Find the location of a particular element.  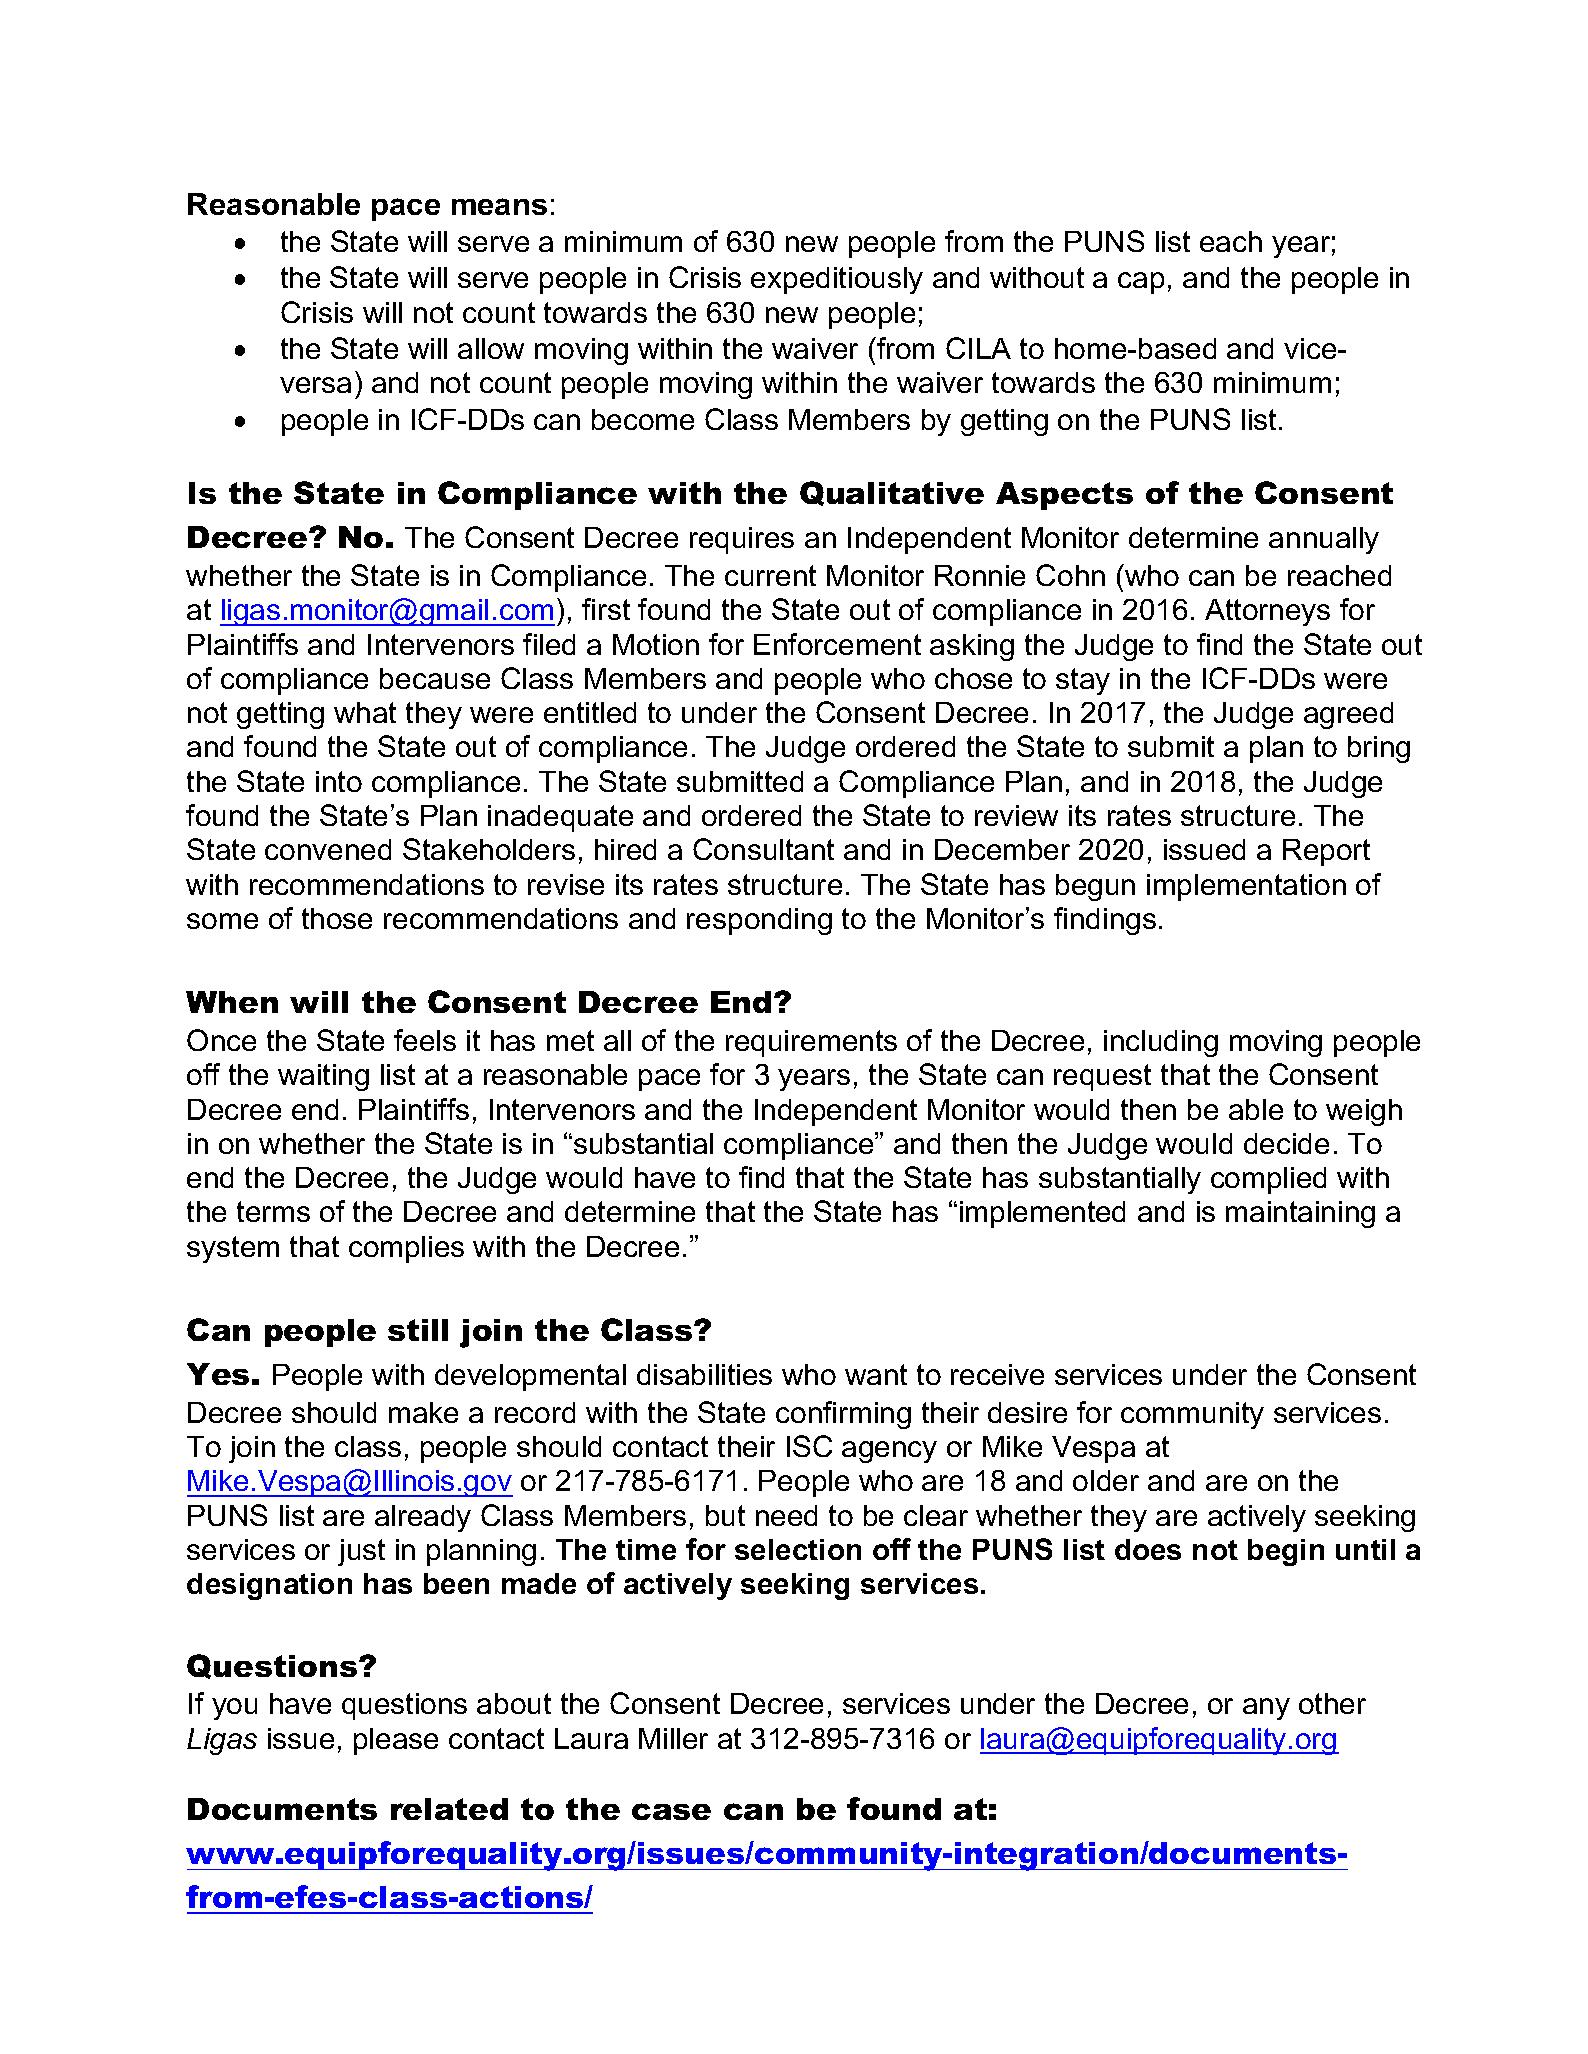

Consultant is located at coordinates (763, 849).
